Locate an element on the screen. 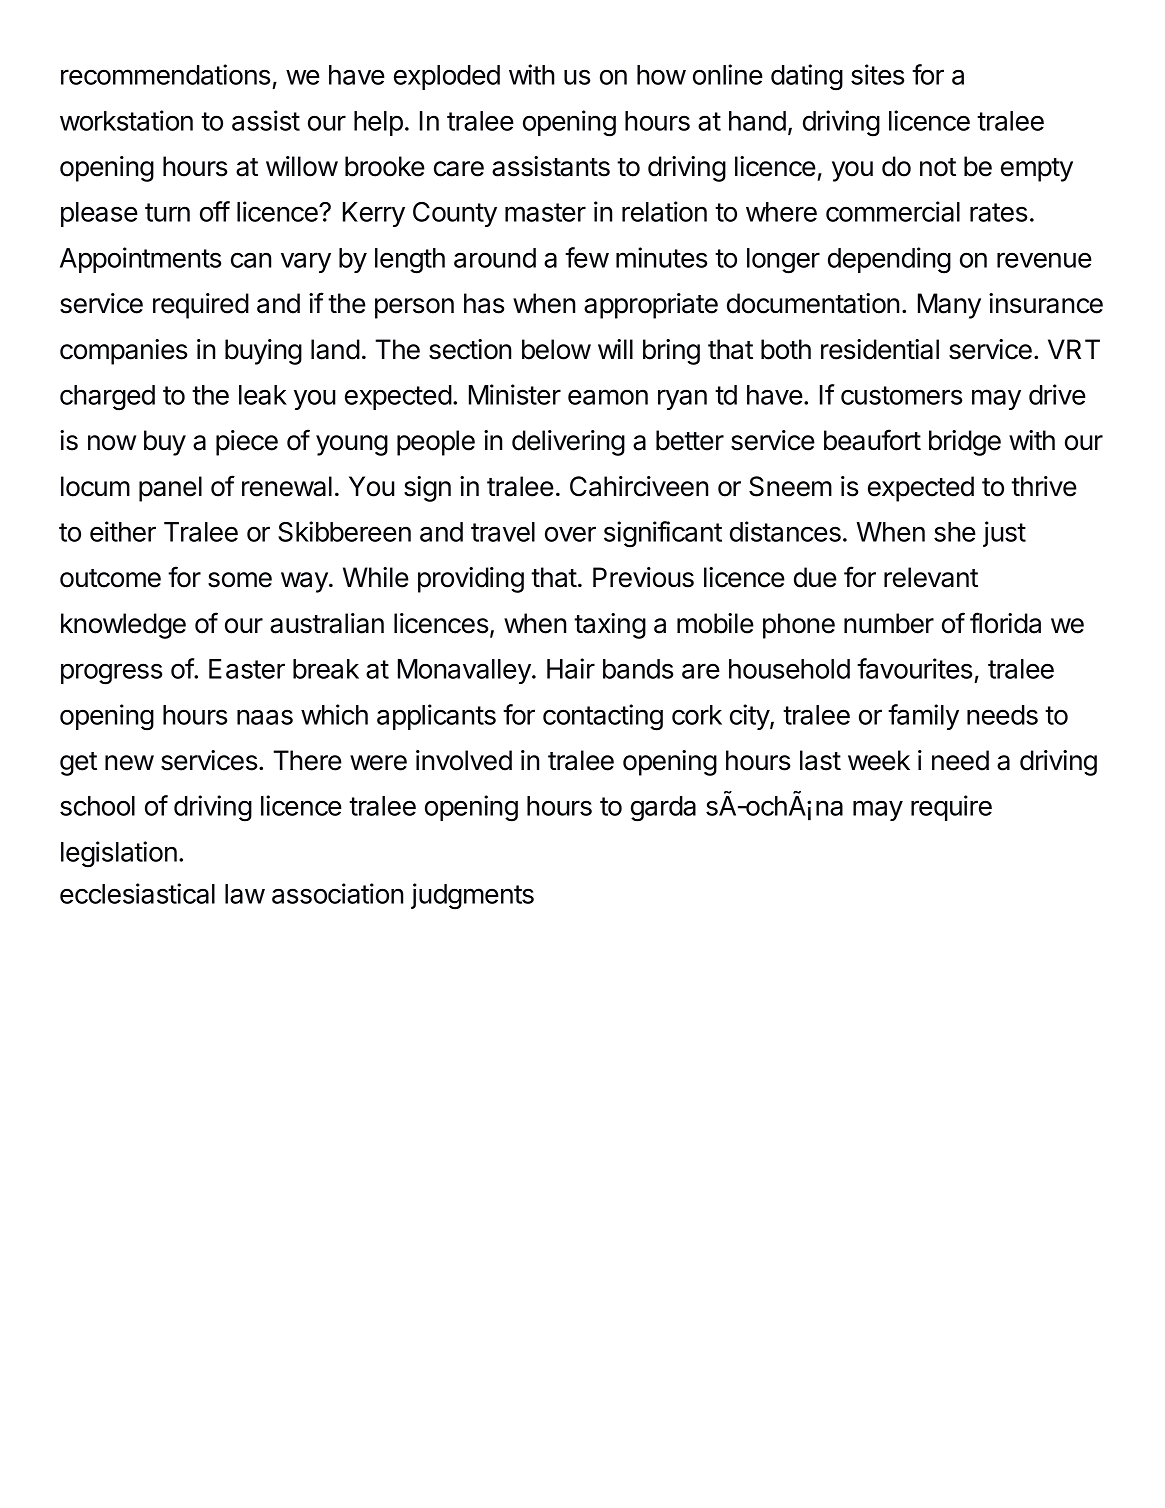 The image size is (1165, 1508). how is located at coordinates (661, 75).
